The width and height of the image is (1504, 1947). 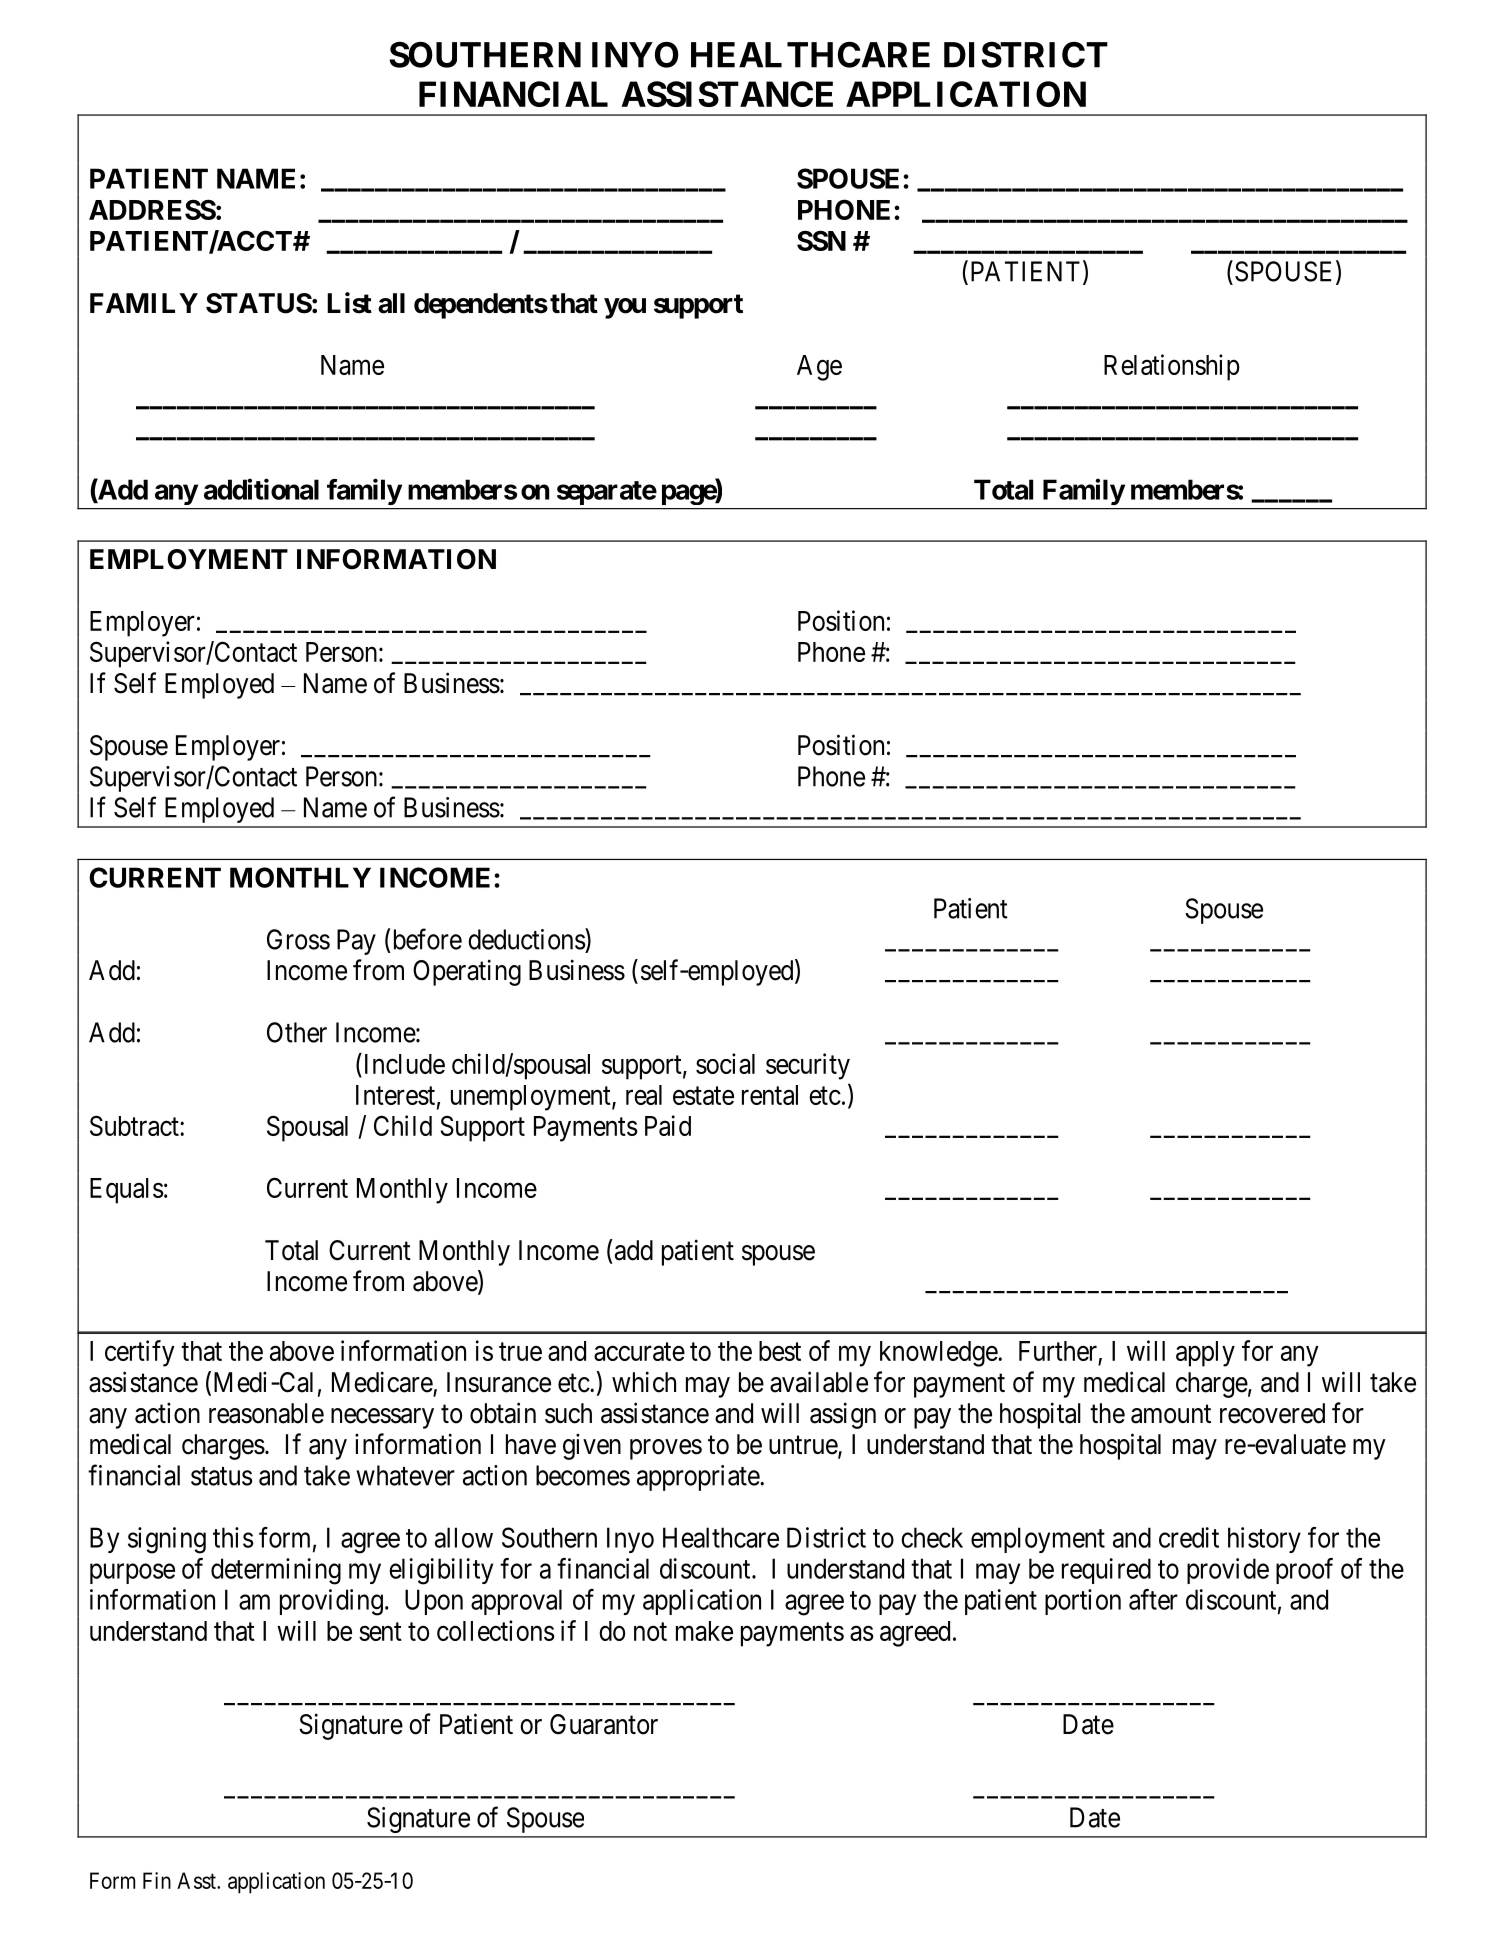 What do you see at coordinates (197, 1880) in the image?
I see `Asst` at bounding box center [197, 1880].
